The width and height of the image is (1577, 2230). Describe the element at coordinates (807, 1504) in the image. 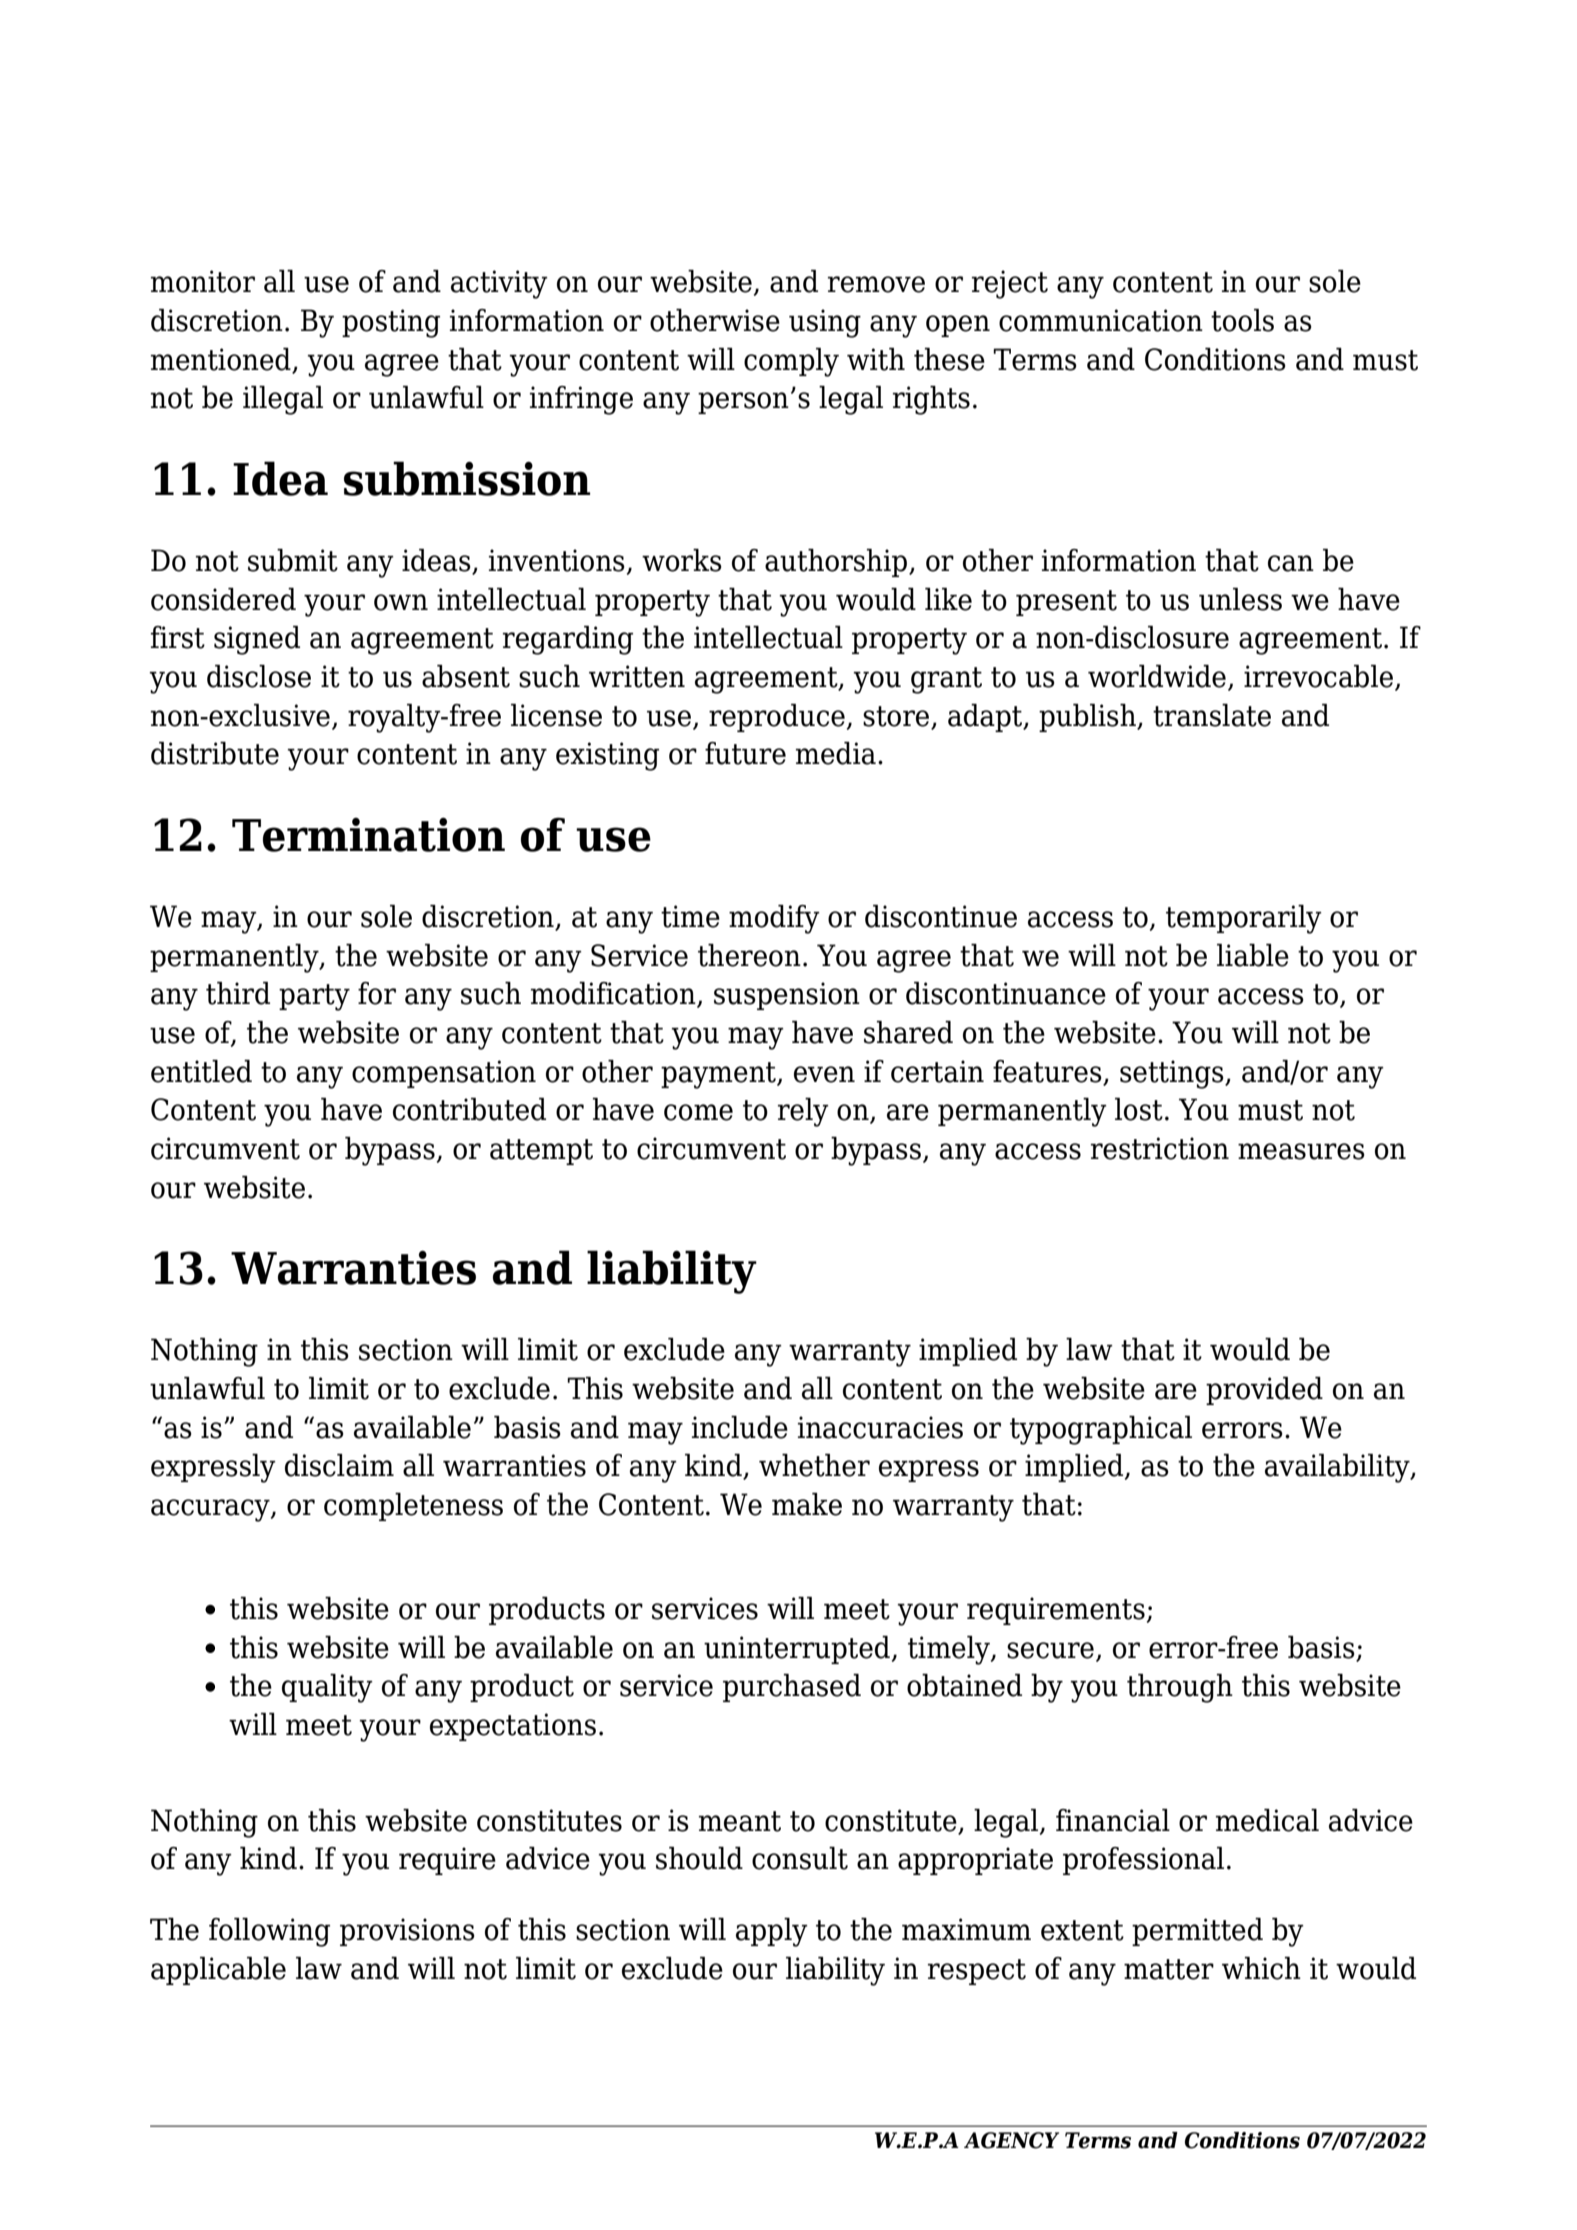

I see `make` at that location.
